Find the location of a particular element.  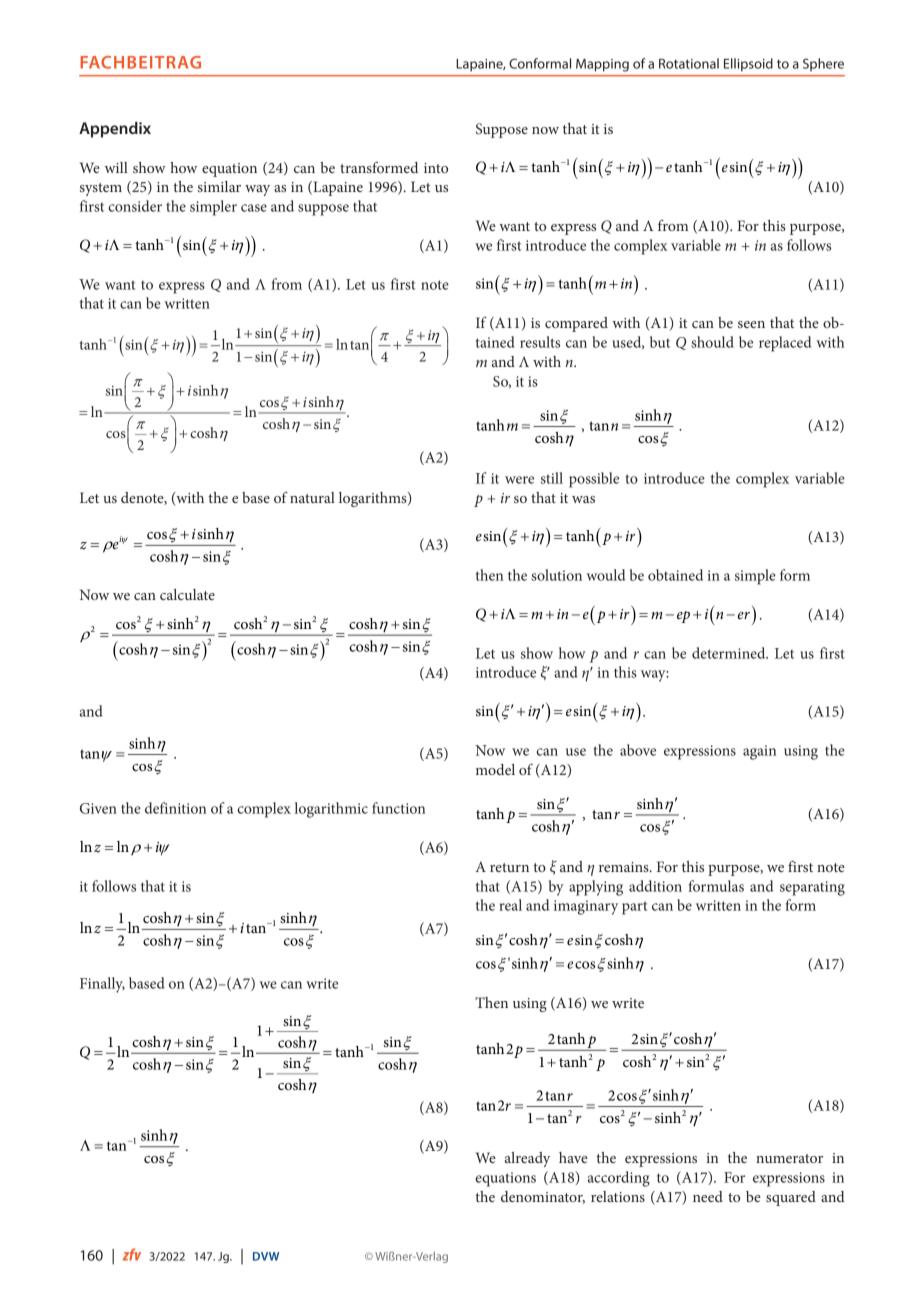

Ellipsoid is located at coordinates (748, 65).
